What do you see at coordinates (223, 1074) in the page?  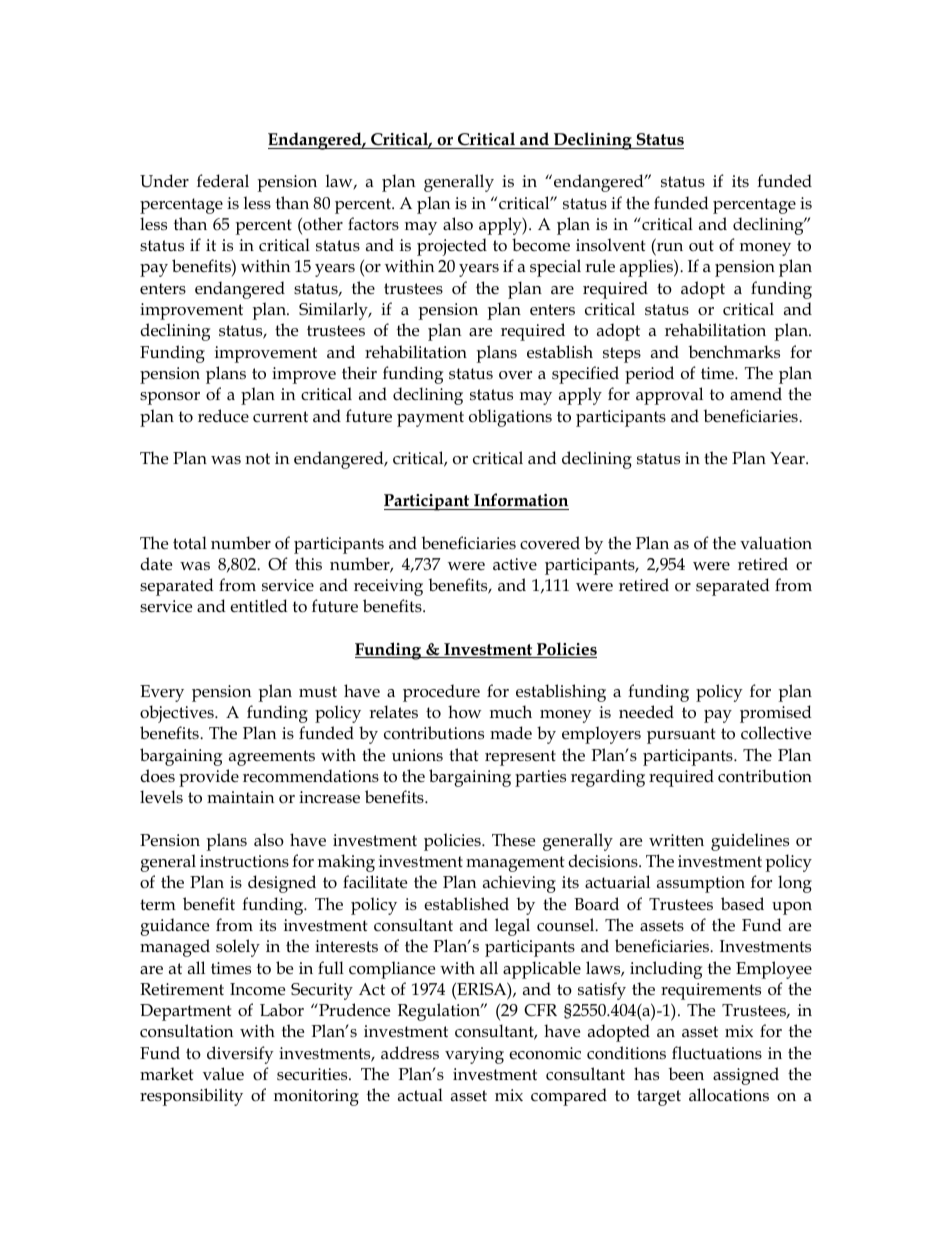 I see `value` at bounding box center [223, 1074].
